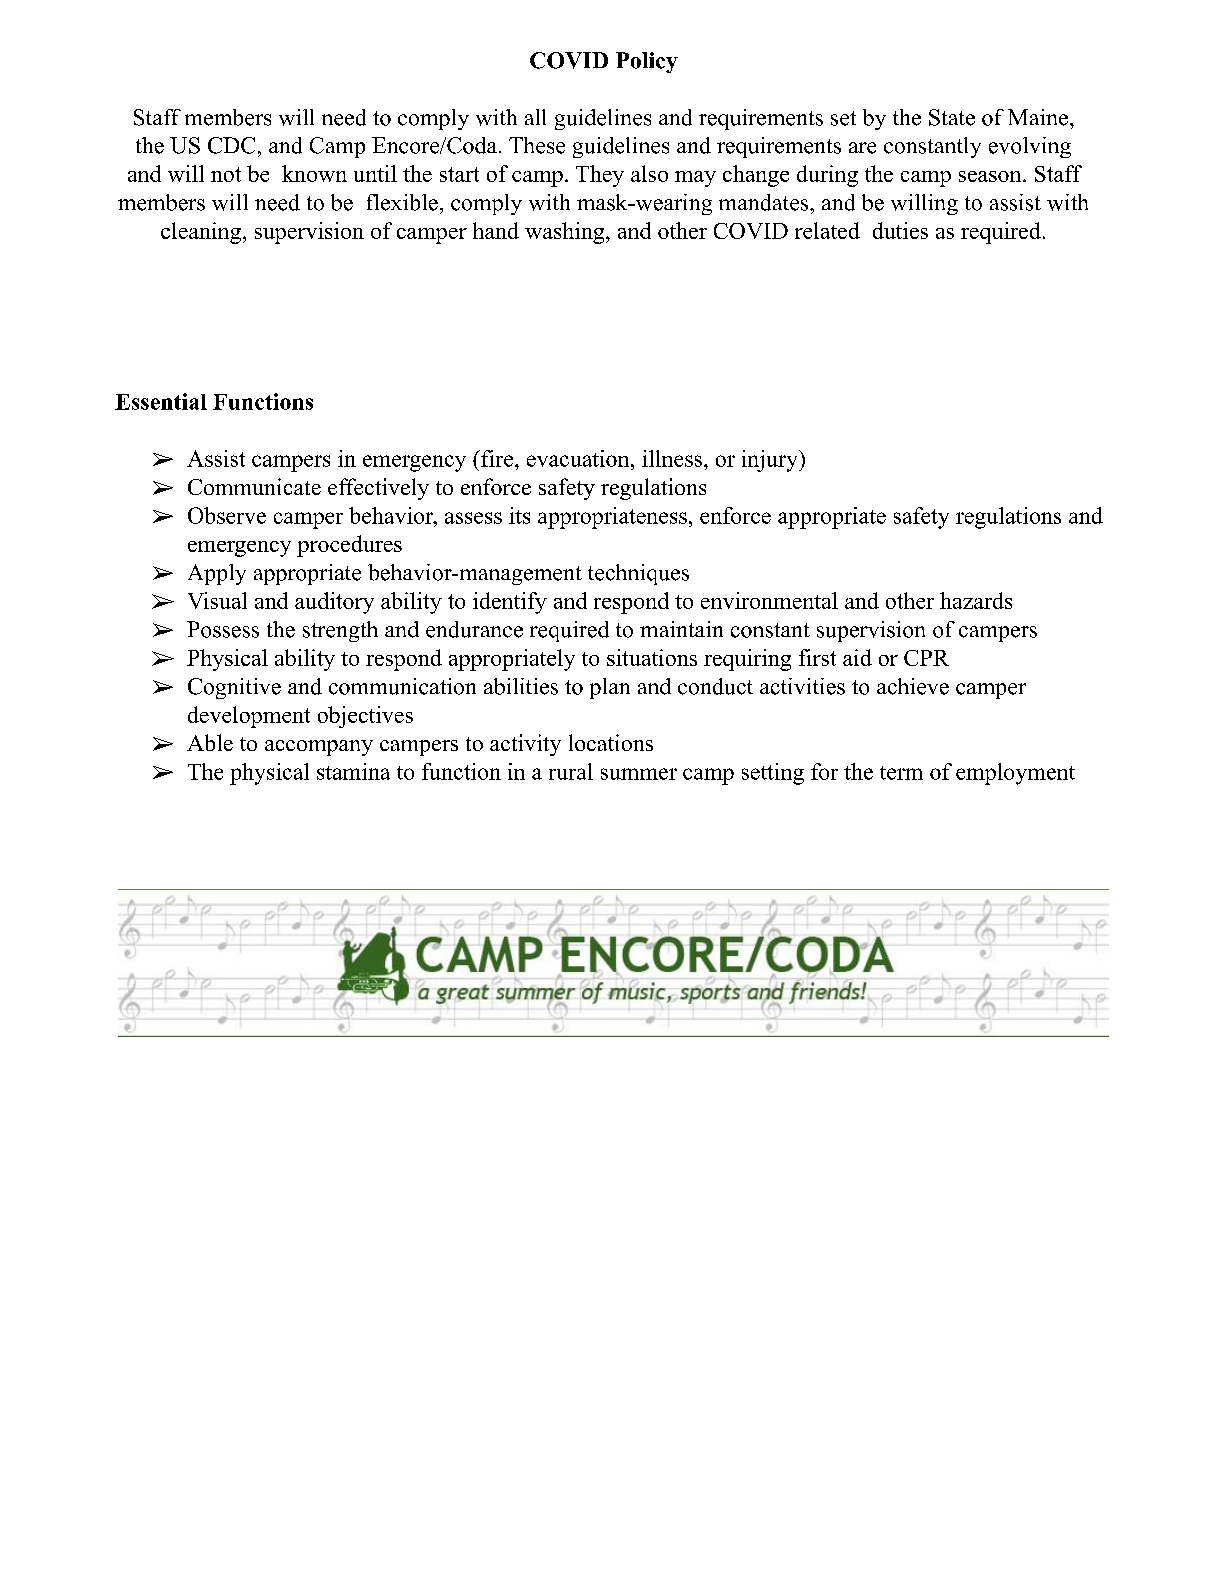 The image size is (1222, 1582). What do you see at coordinates (319, 748) in the screenshot?
I see `accompany` at bounding box center [319, 748].
